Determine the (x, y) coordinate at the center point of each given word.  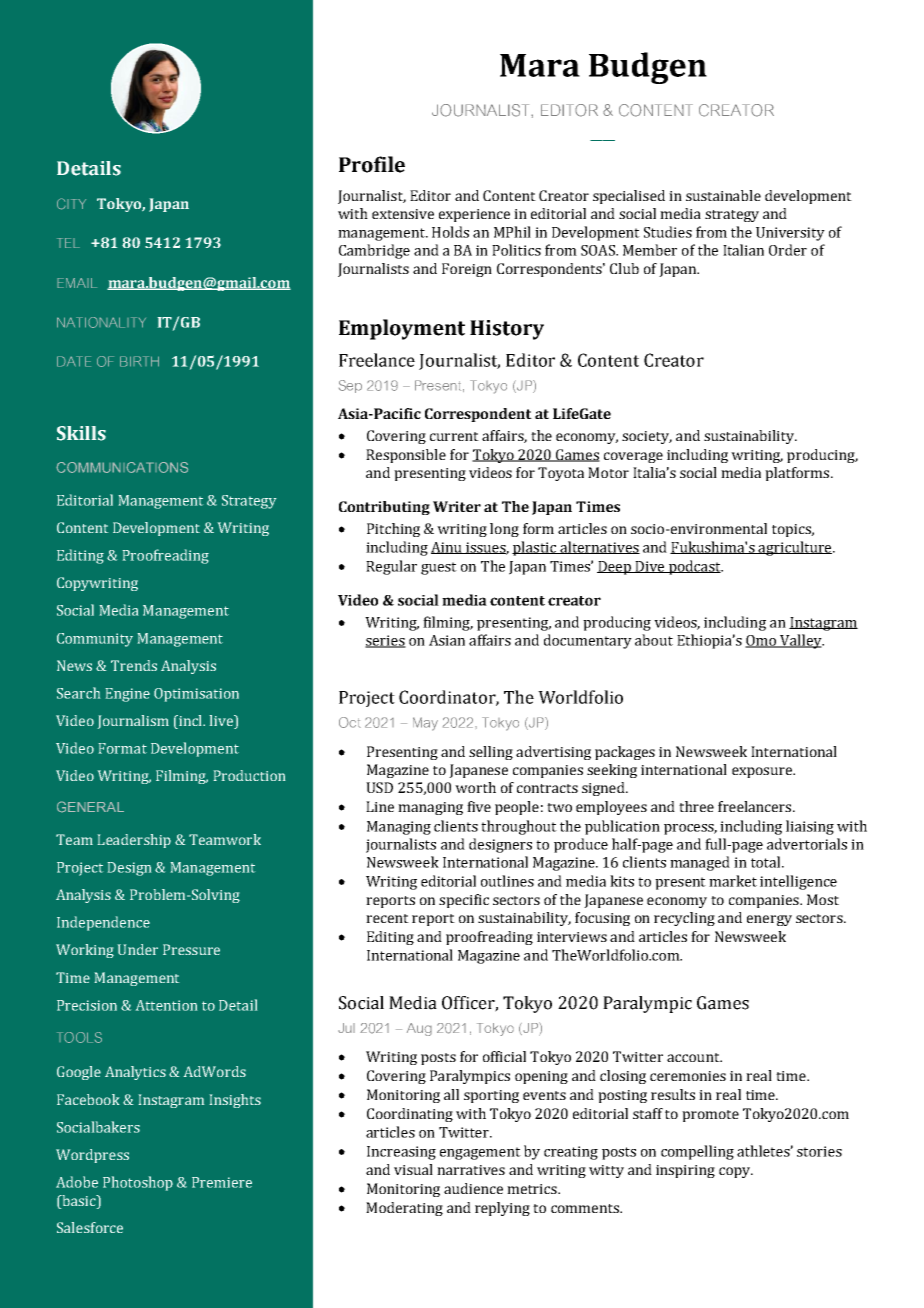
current (454, 436)
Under (138, 949)
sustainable (723, 195)
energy (769, 920)
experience (474, 215)
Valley (801, 641)
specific (464, 901)
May (425, 724)
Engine (128, 695)
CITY (71, 204)
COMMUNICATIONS (122, 467)
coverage (633, 457)
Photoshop (138, 1183)
